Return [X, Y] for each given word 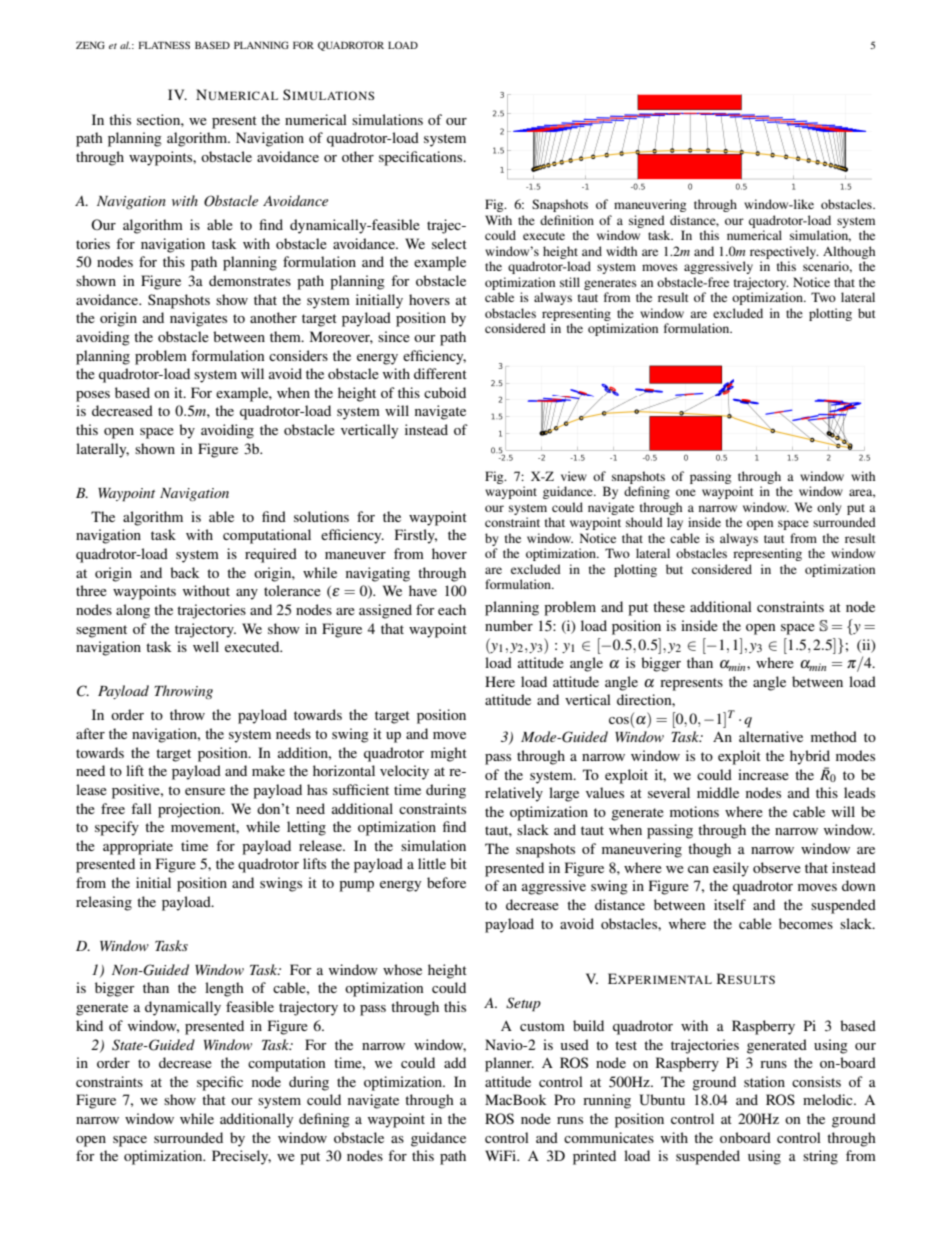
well [206, 646]
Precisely [241, 1157]
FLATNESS [164, 45]
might [449, 754]
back [185, 572]
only [829, 508]
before [446, 882]
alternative [771, 736]
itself [730, 904]
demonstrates [250, 280]
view [574, 476]
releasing [104, 903]
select [449, 243]
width [621, 251]
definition [567, 220]
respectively [784, 252]
